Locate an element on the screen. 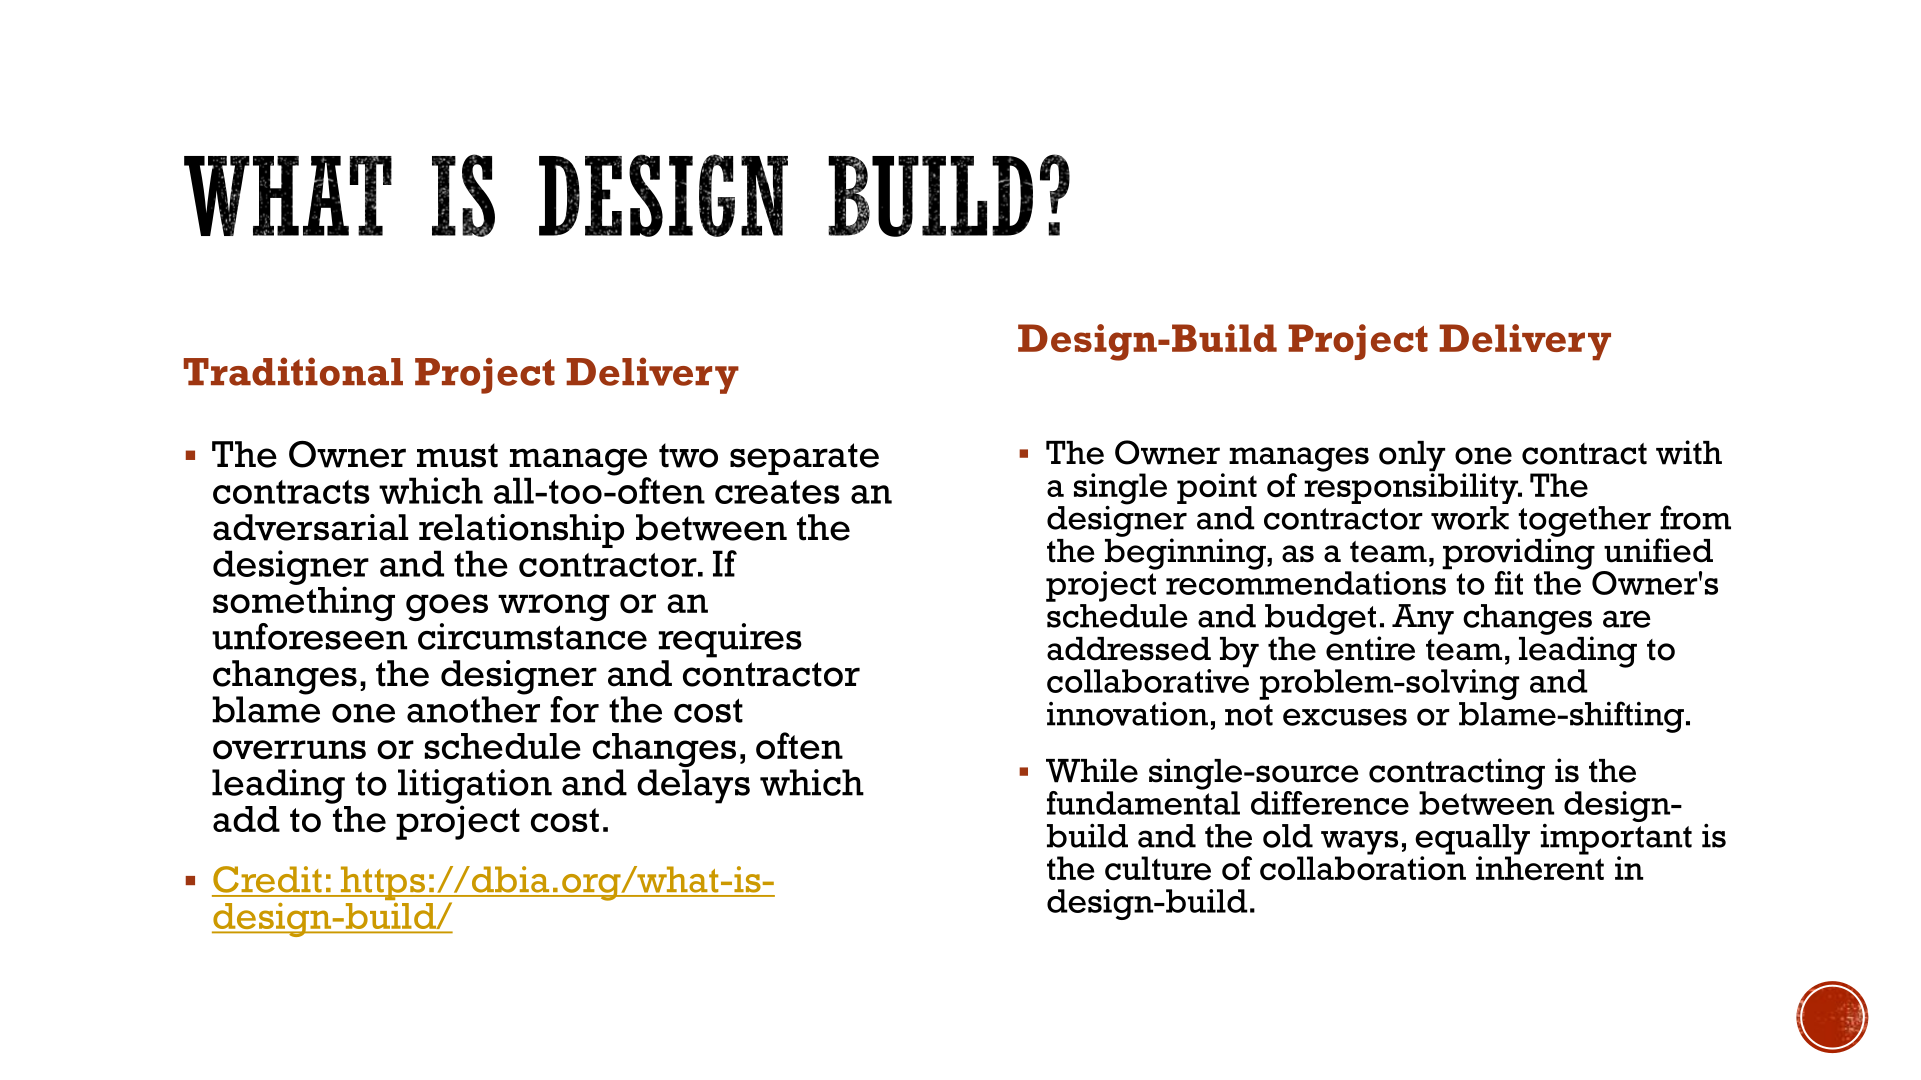 The image size is (1921, 1080). entire is located at coordinates (1370, 647).
